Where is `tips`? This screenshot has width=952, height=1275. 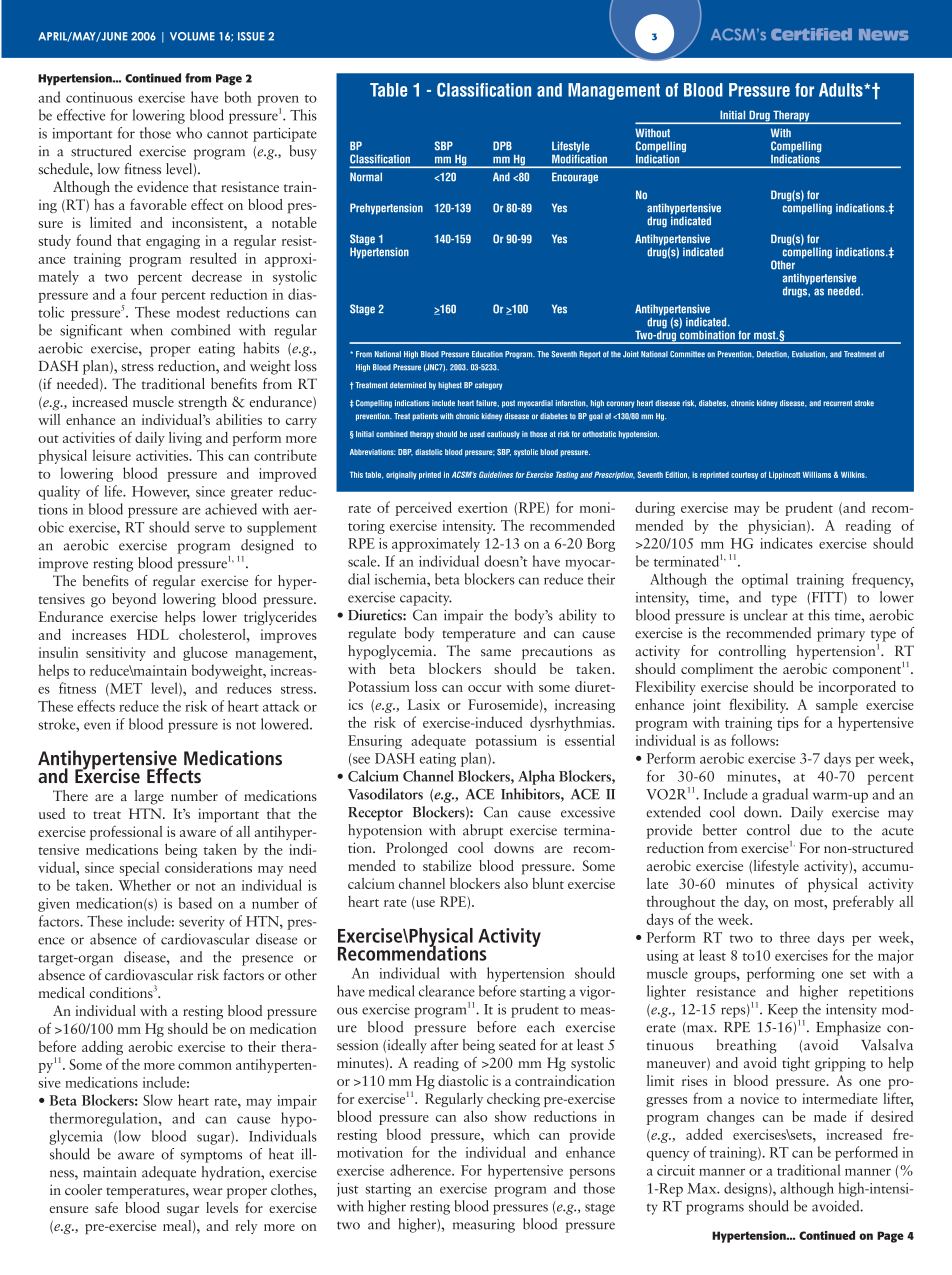
tips is located at coordinates (788, 724).
